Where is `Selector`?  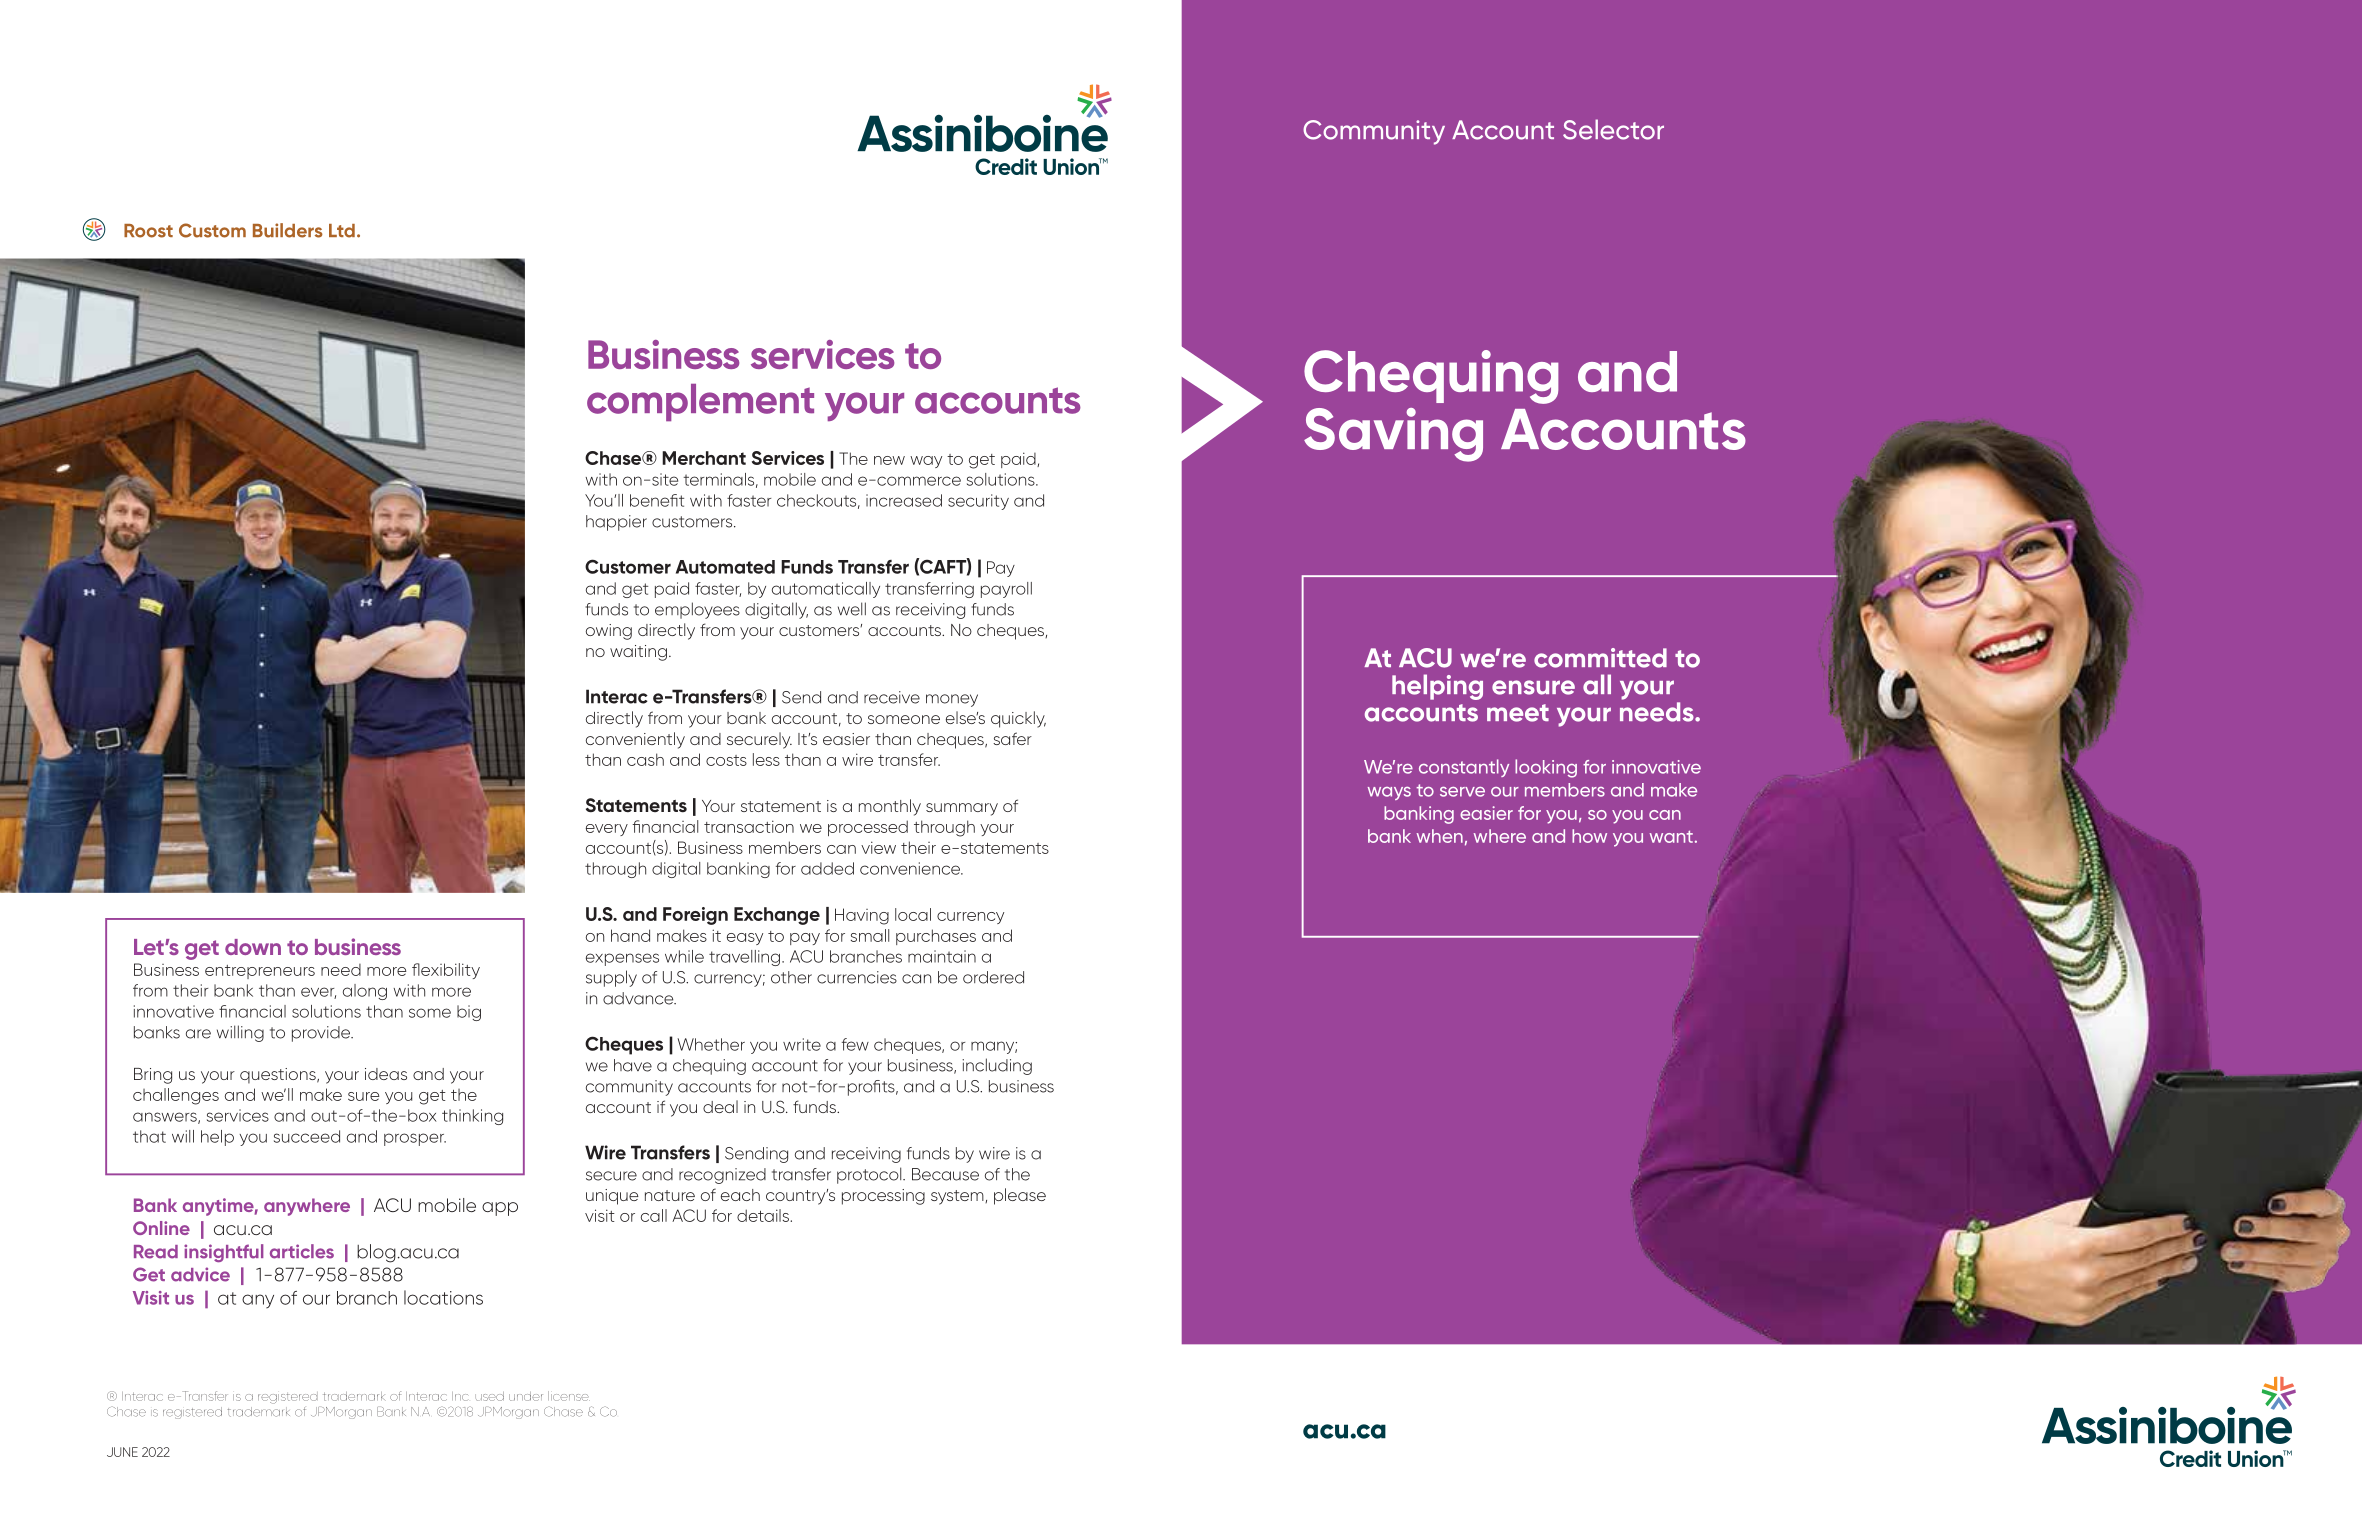
Selector is located at coordinates (1613, 129).
